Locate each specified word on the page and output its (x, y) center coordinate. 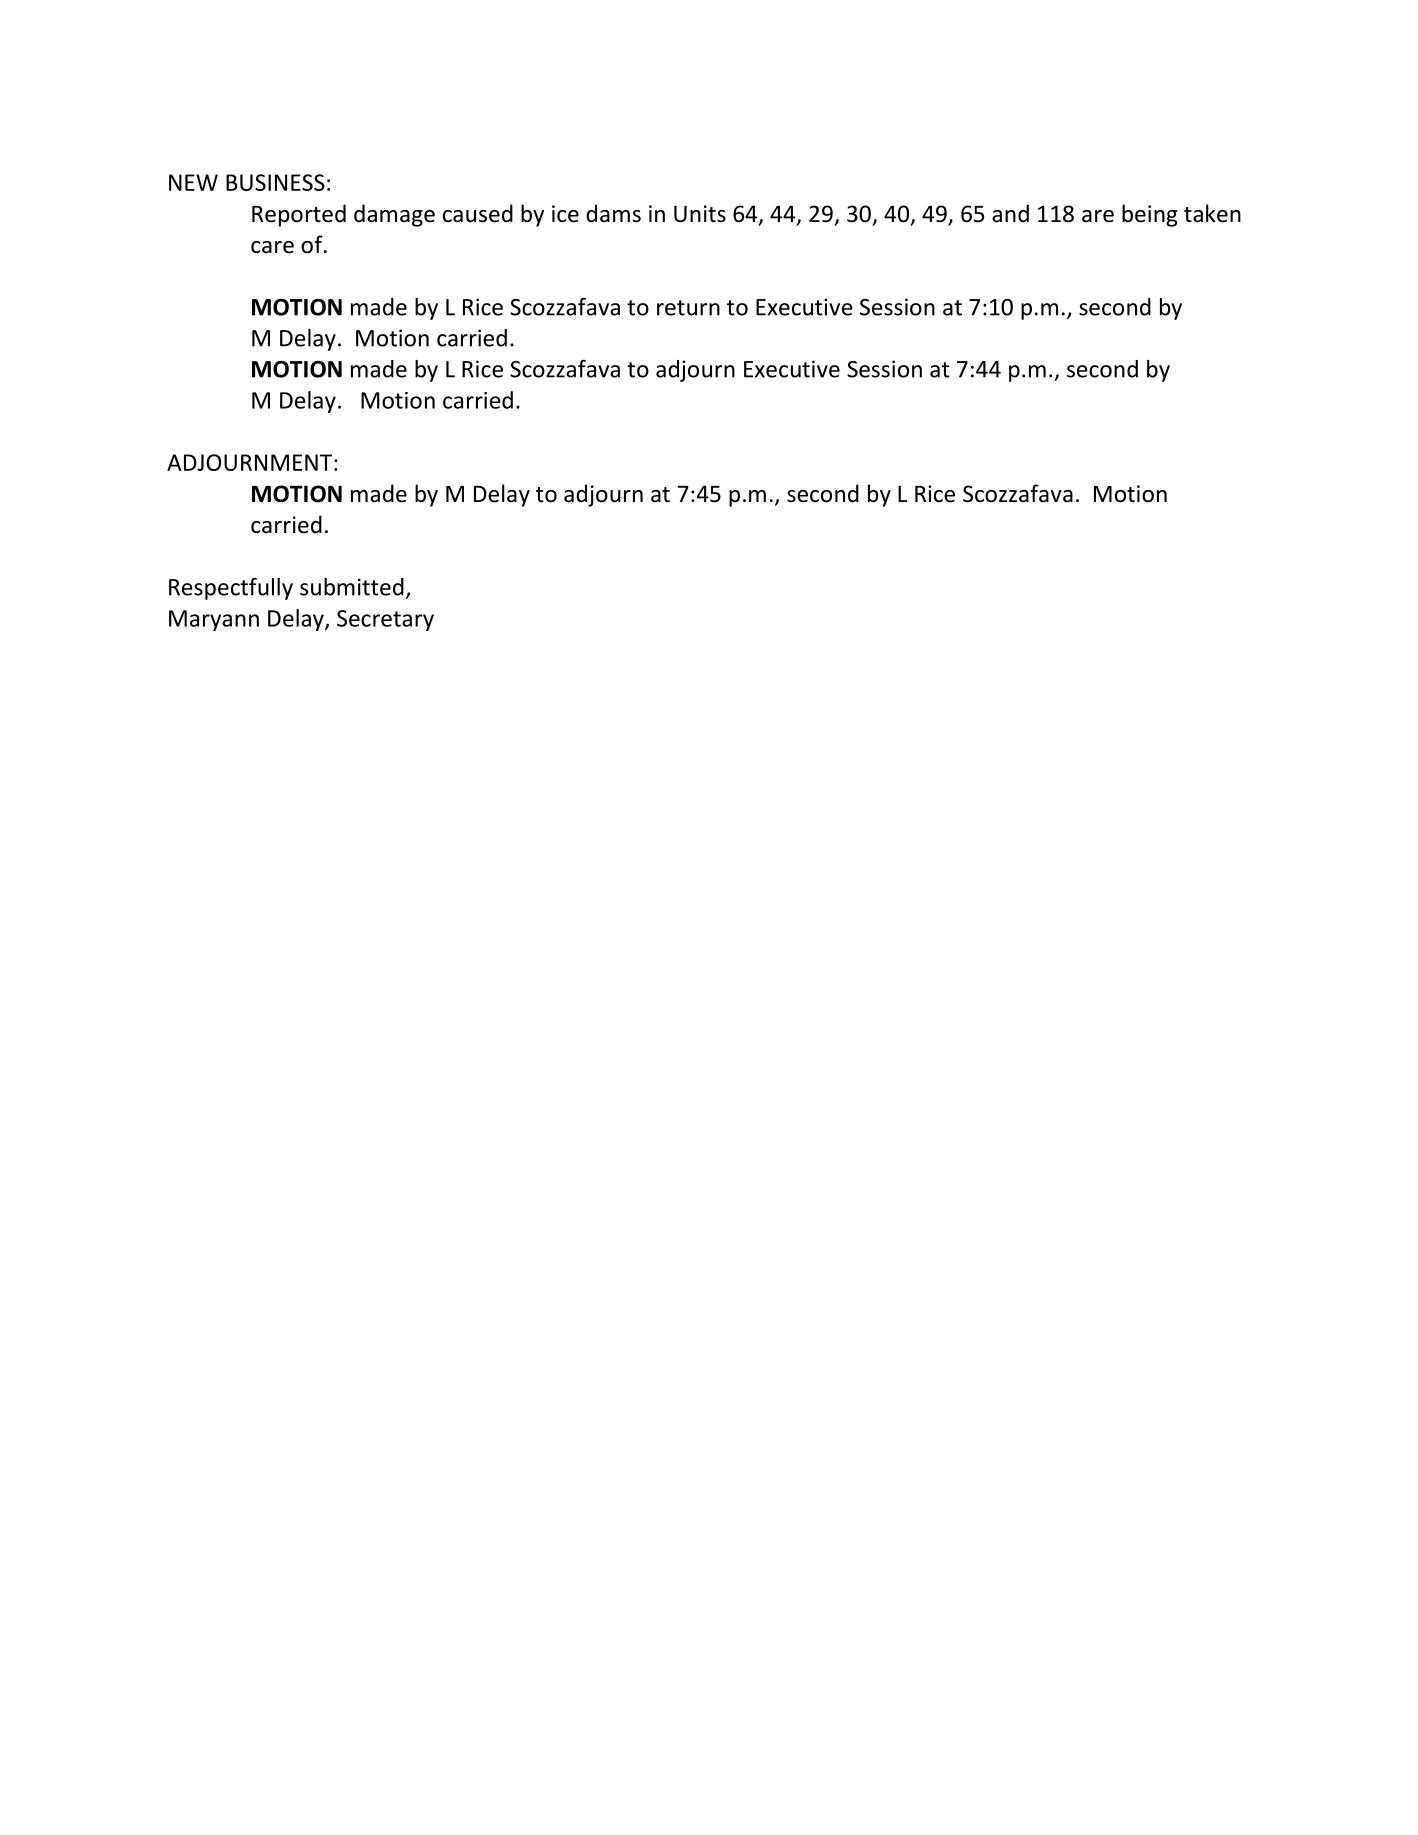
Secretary (385, 620)
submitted (352, 587)
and (1010, 213)
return (688, 308)
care (272, 247)
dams (613, 213)
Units (700, 214)
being (1149, 215)
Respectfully (231, 588)
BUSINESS (275, 182)
